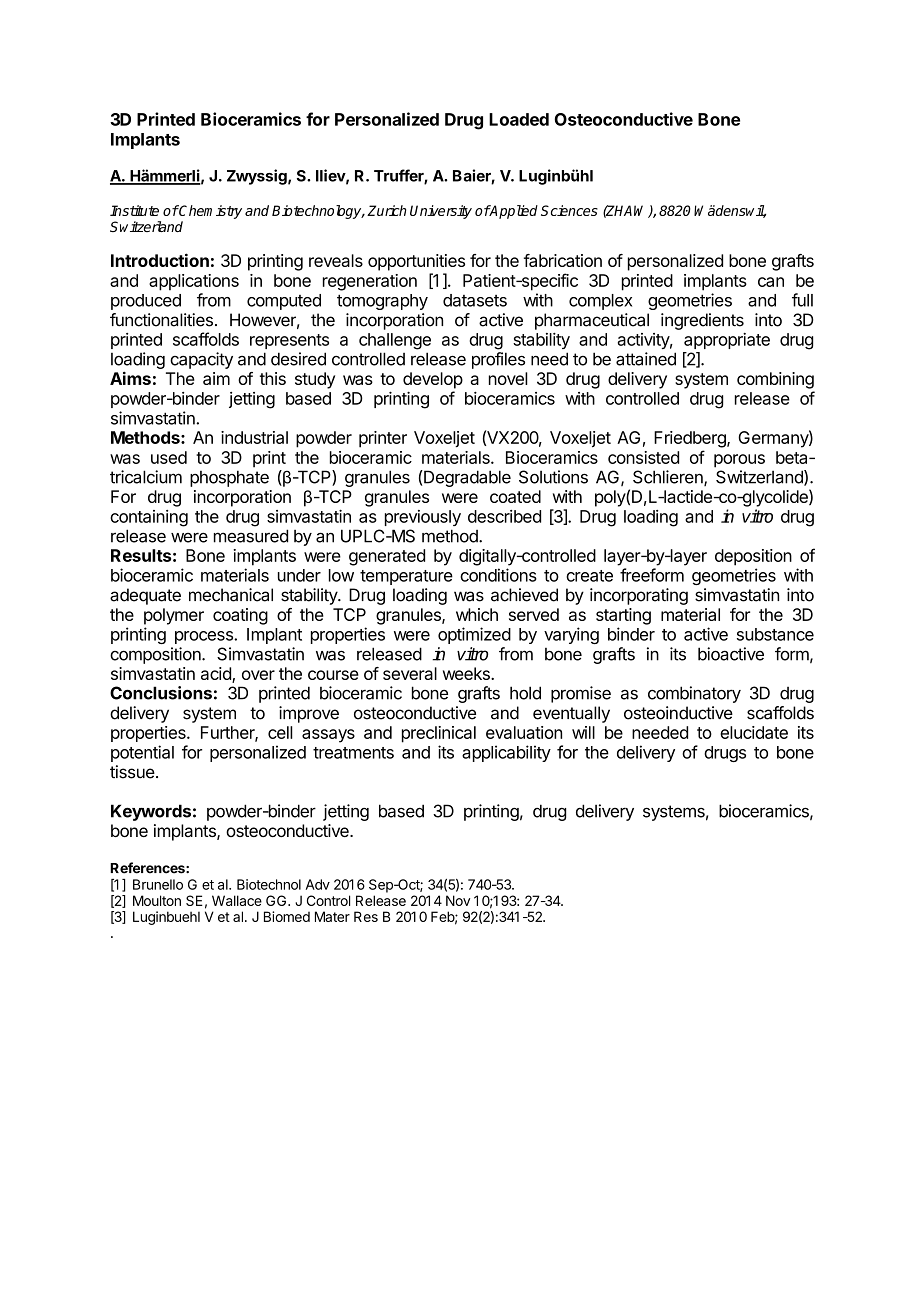  Describe the element at coordinates (237, 900) in the screenshot. I see `Wallace` at that location.
